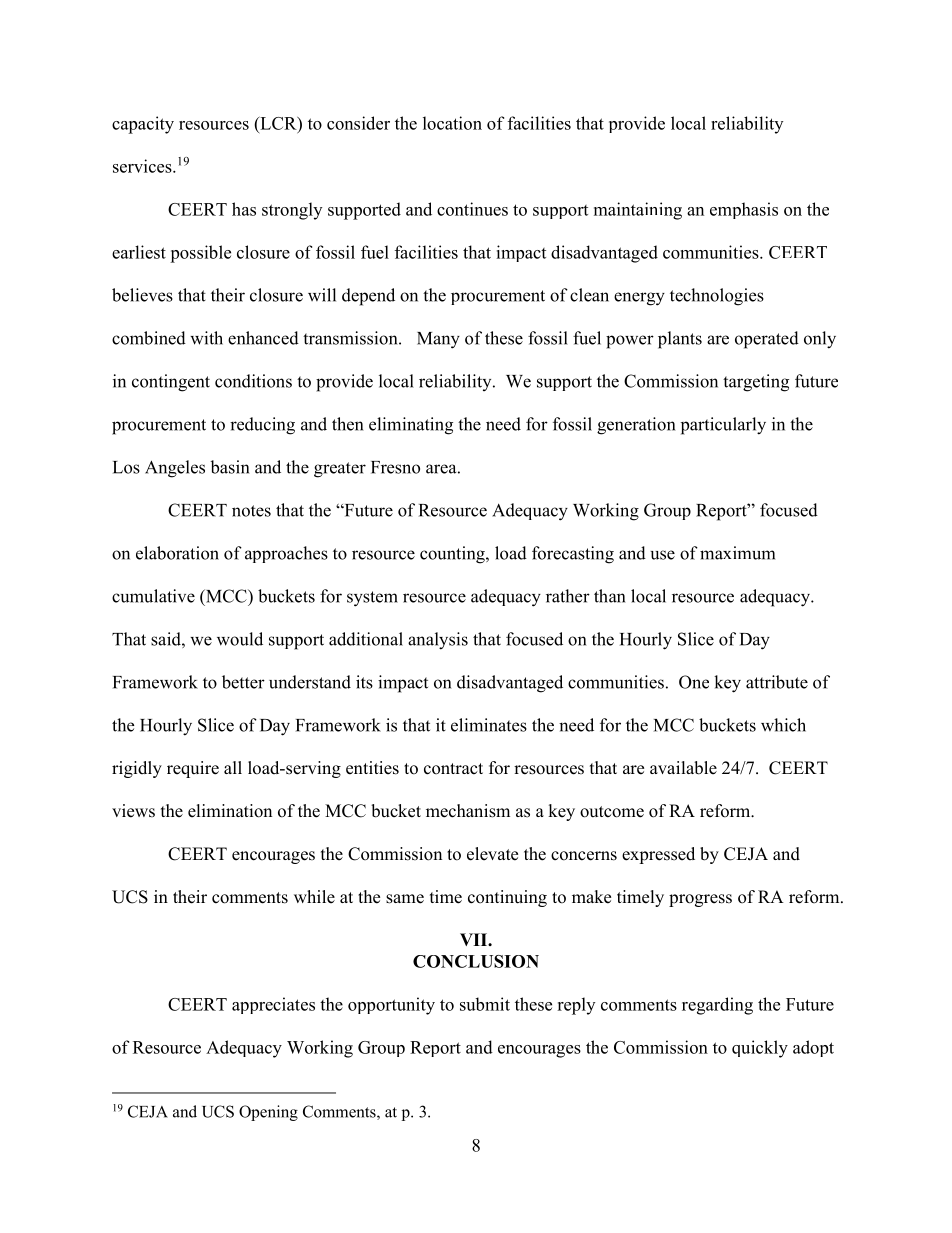 Image resolution: width=952 pixels, height=1233 pixels. What do you see at coordinates (700, 900) in the screenshot?
I see `progress` at bounding box center [700, 900].
